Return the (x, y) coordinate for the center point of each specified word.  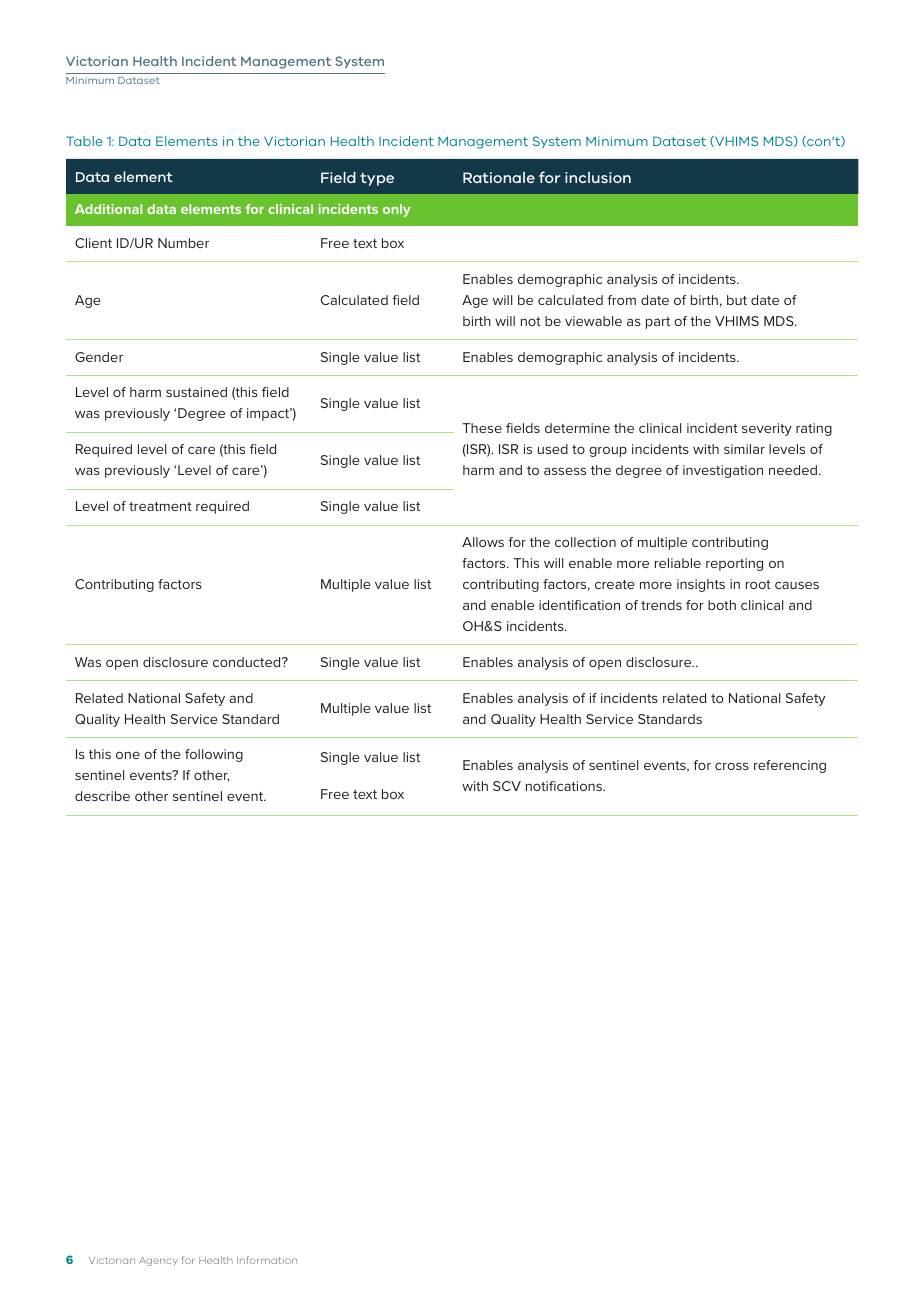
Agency (158, 1261)
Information (267, 1260)
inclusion (598, 177)
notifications (565, 786)
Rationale (499, 177)
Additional (108, 209)
